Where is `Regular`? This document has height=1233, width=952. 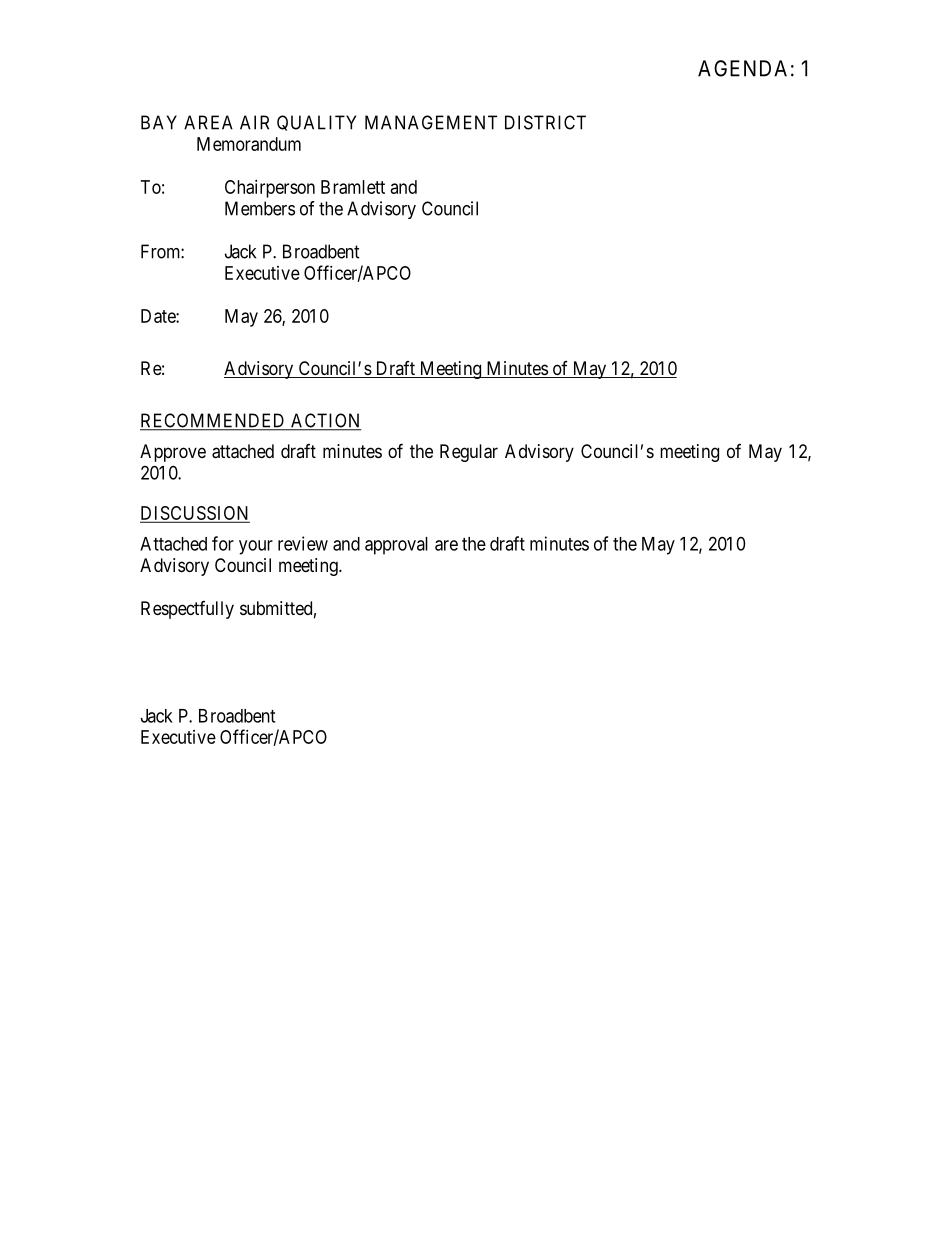
Regular is located at coordinates (469, 453).
